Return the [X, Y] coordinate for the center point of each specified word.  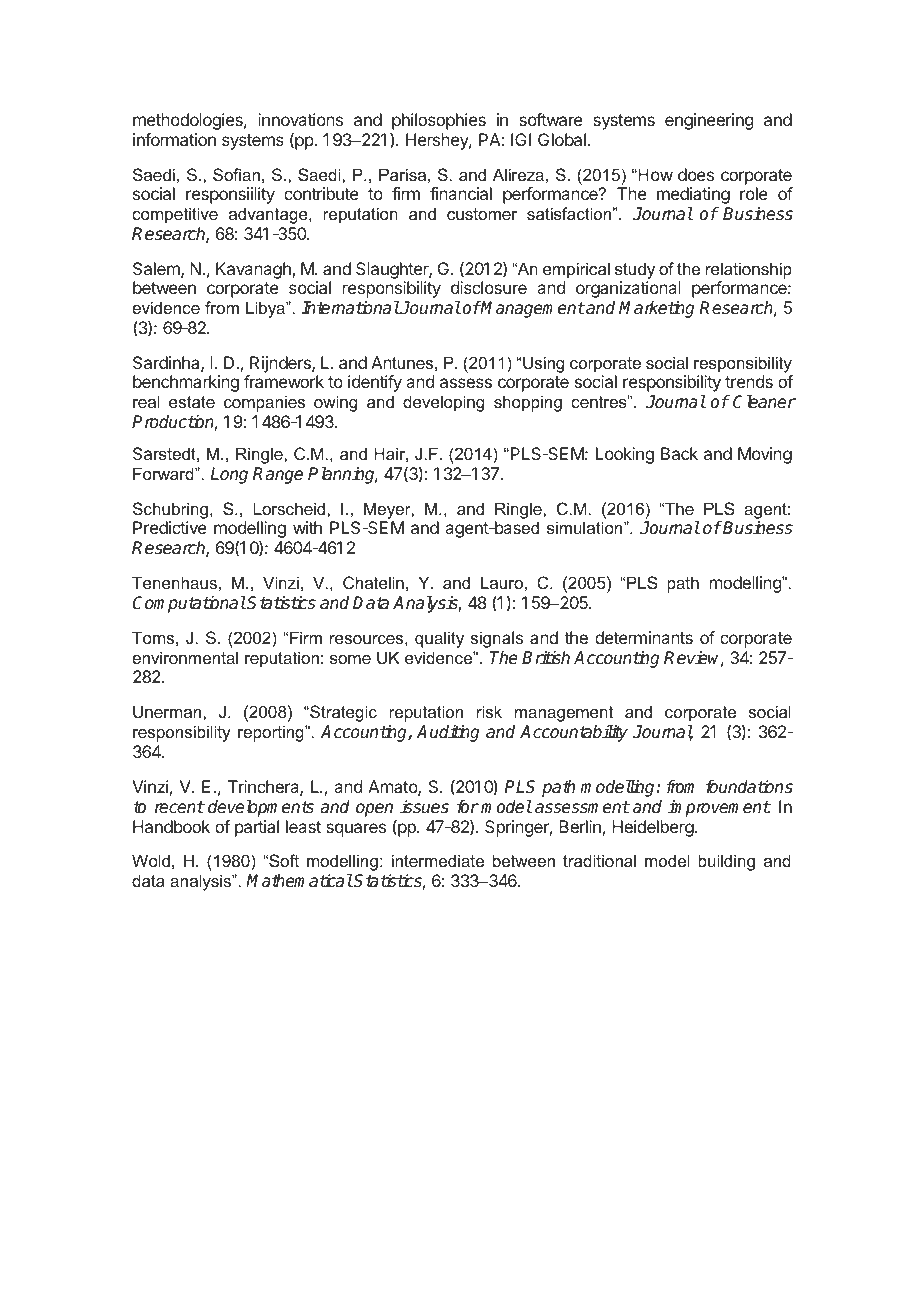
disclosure [489, 287]
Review [694, 659]
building [726, 862]
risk [489, 711]
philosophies [439, 121]
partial [257, 828]
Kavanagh [254, 270]
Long [229, 475]
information [174, 139]
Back [679, 453]
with [307, 527]
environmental [185, 657]
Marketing [656, 309]
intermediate [438, 860]
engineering [709, 121]
